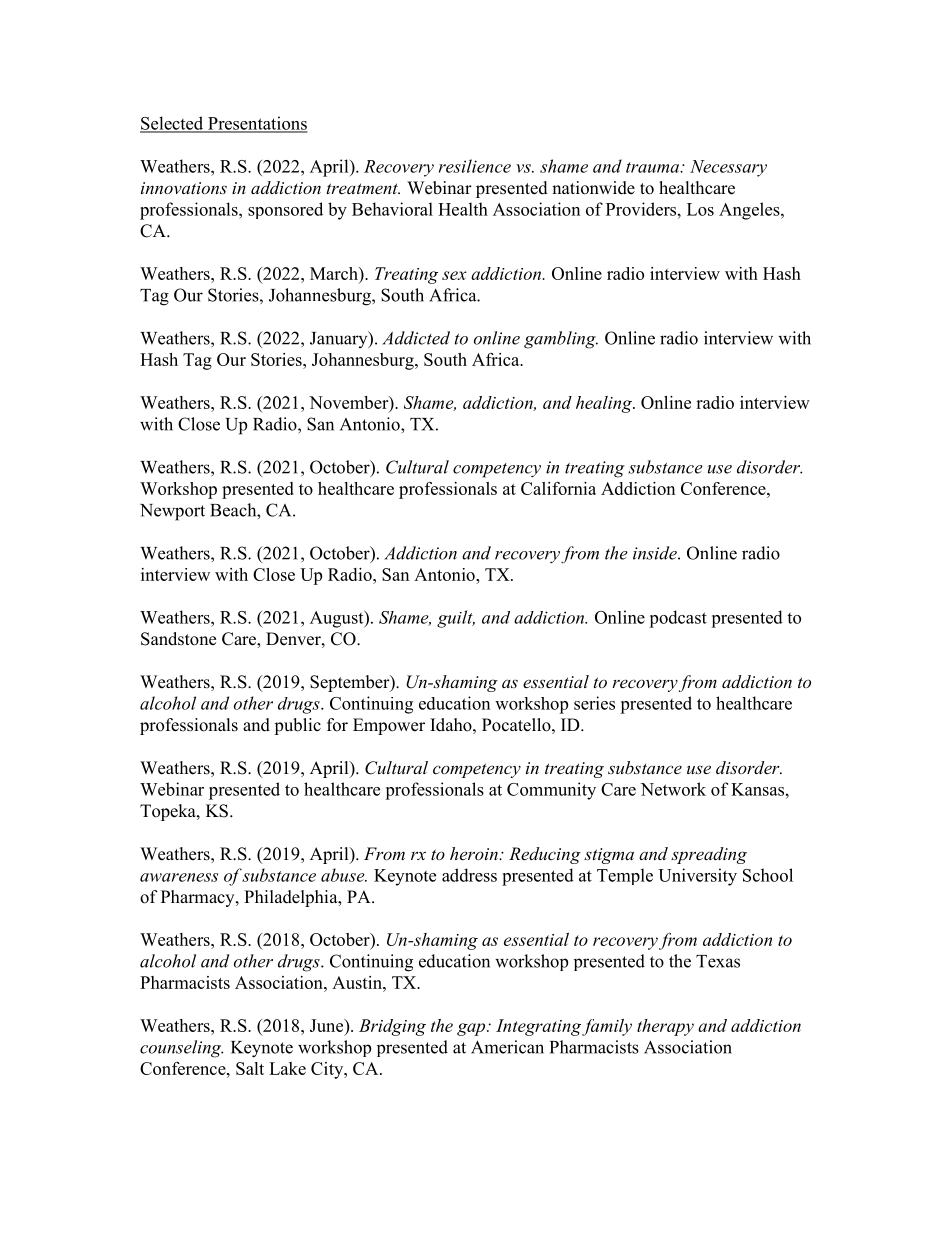 This screenshot has width=952, height=1233. Describe the element at coordinates (178, 639) in the screenshot. I see `Sandstone` at that location.
